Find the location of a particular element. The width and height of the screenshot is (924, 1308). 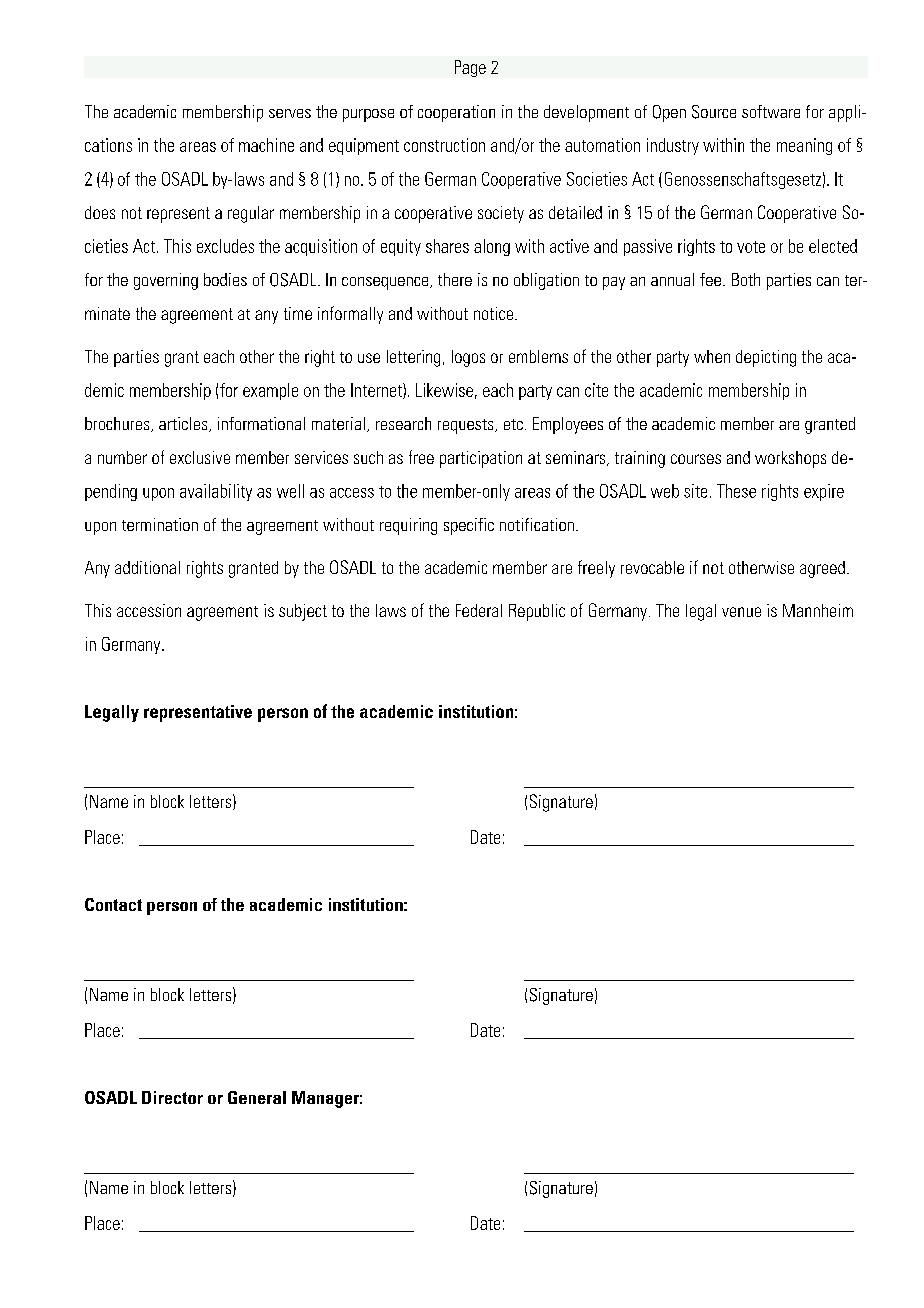

General is located at coordinates (257, 1097).
